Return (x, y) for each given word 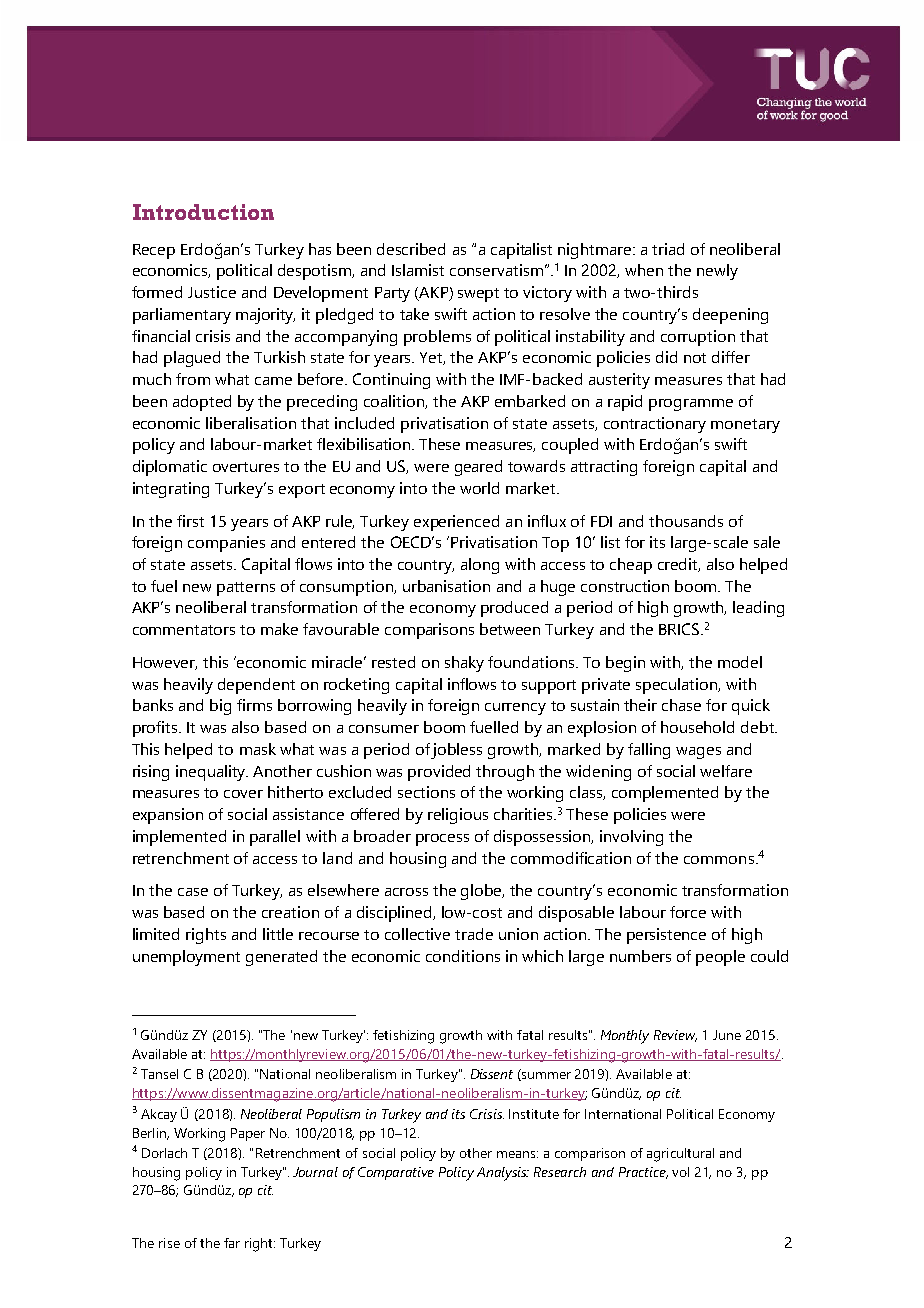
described (411, 249)
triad (668, 249)
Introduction (203, 212)
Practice (643, 1173)
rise (169, 1243)
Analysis (503, 1174)
